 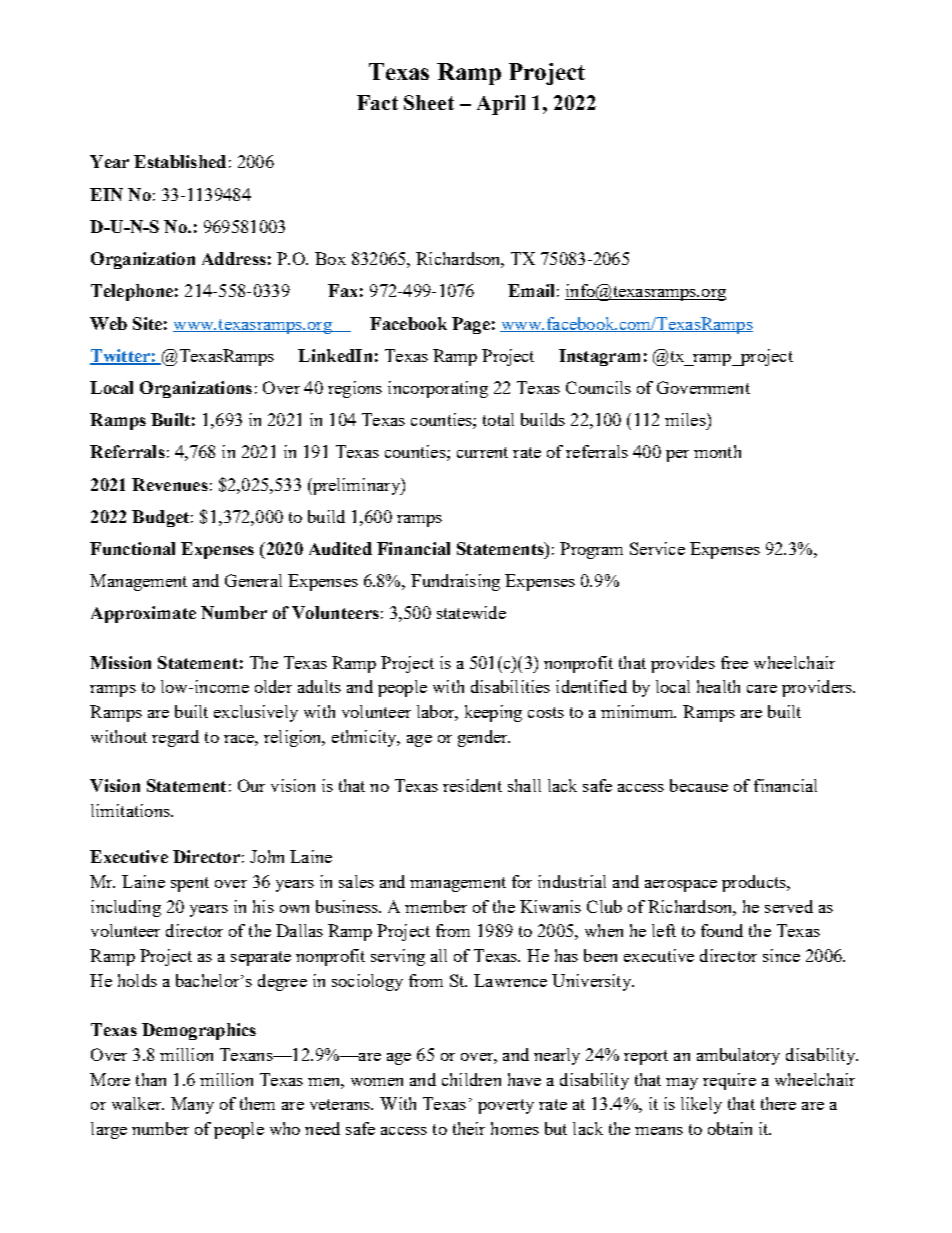 I want to click on Approximate, so click(x=143, y=614).
